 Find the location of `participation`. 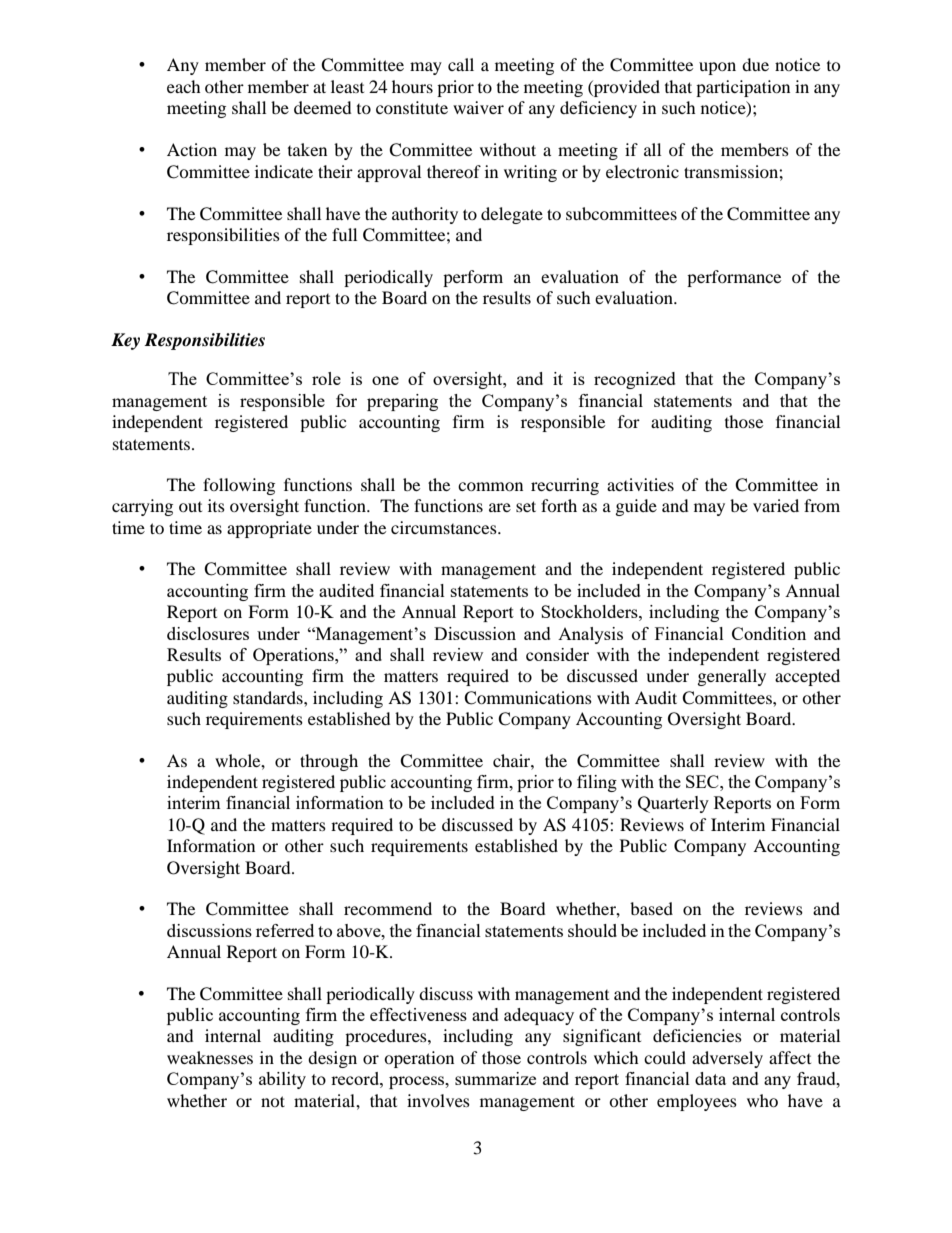

participation is located at coordinates (743, 88).
